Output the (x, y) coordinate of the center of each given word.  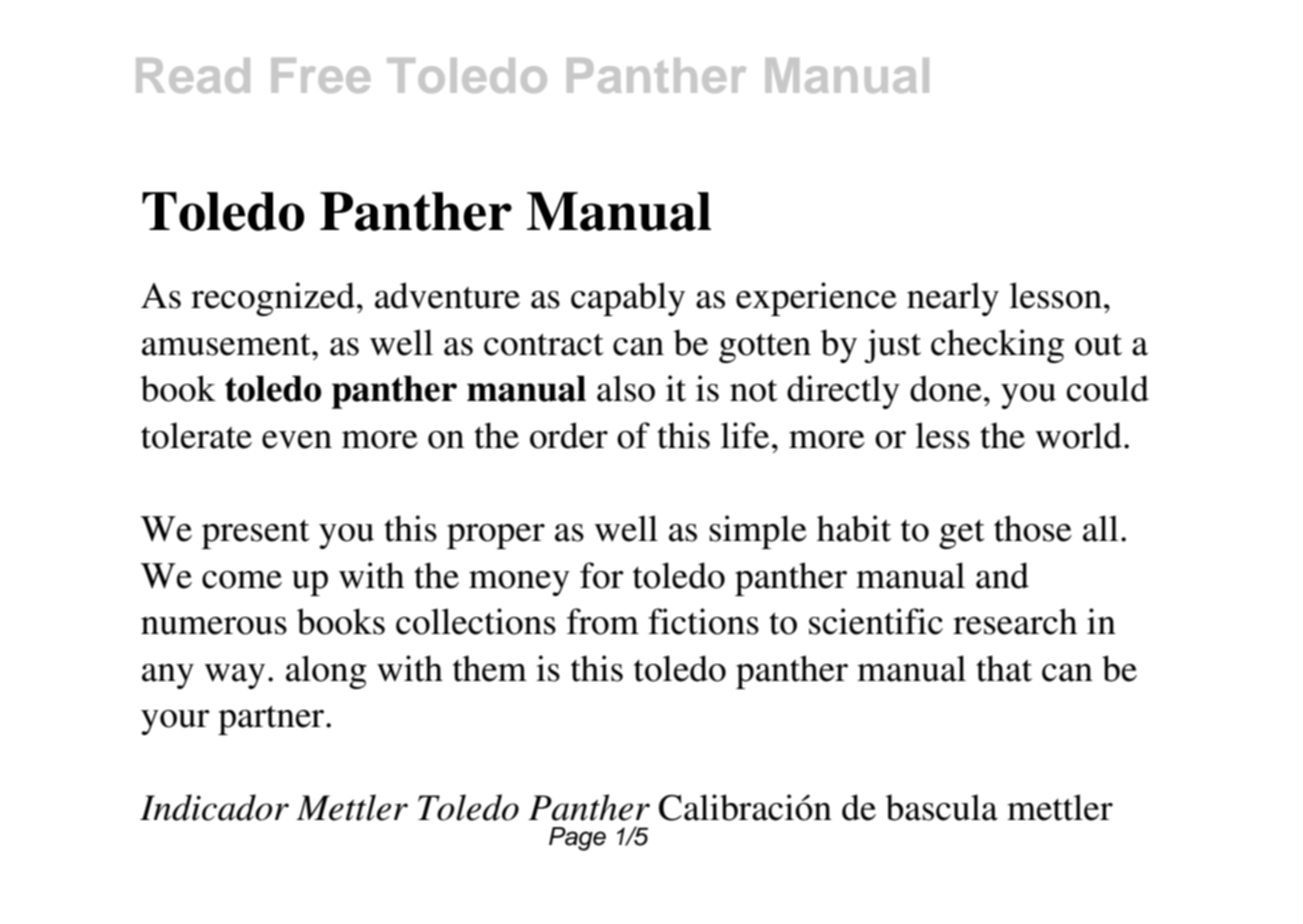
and (1002, 575)
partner (272, 720)
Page (577, 839)
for (602, 575)
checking (997, 346)
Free (321, 75)
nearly (953, 299)
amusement (227, 344)
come (242, 580)
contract (544, 344)
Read (193, 75)
